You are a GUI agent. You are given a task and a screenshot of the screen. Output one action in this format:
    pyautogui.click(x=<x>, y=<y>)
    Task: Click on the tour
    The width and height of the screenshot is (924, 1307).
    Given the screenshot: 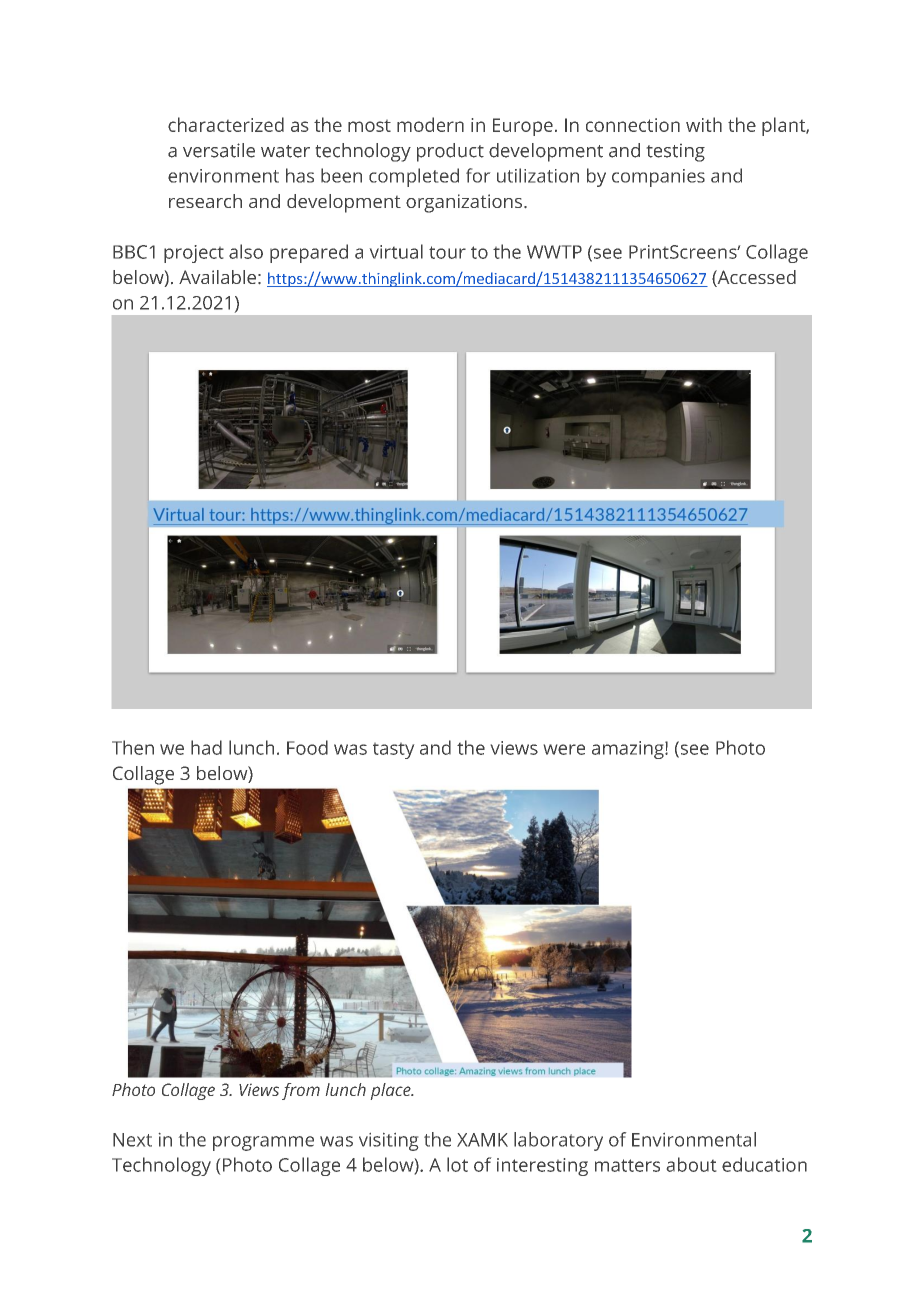 What is the action you would take?
    pyautogui.click(x=447, y=252)
